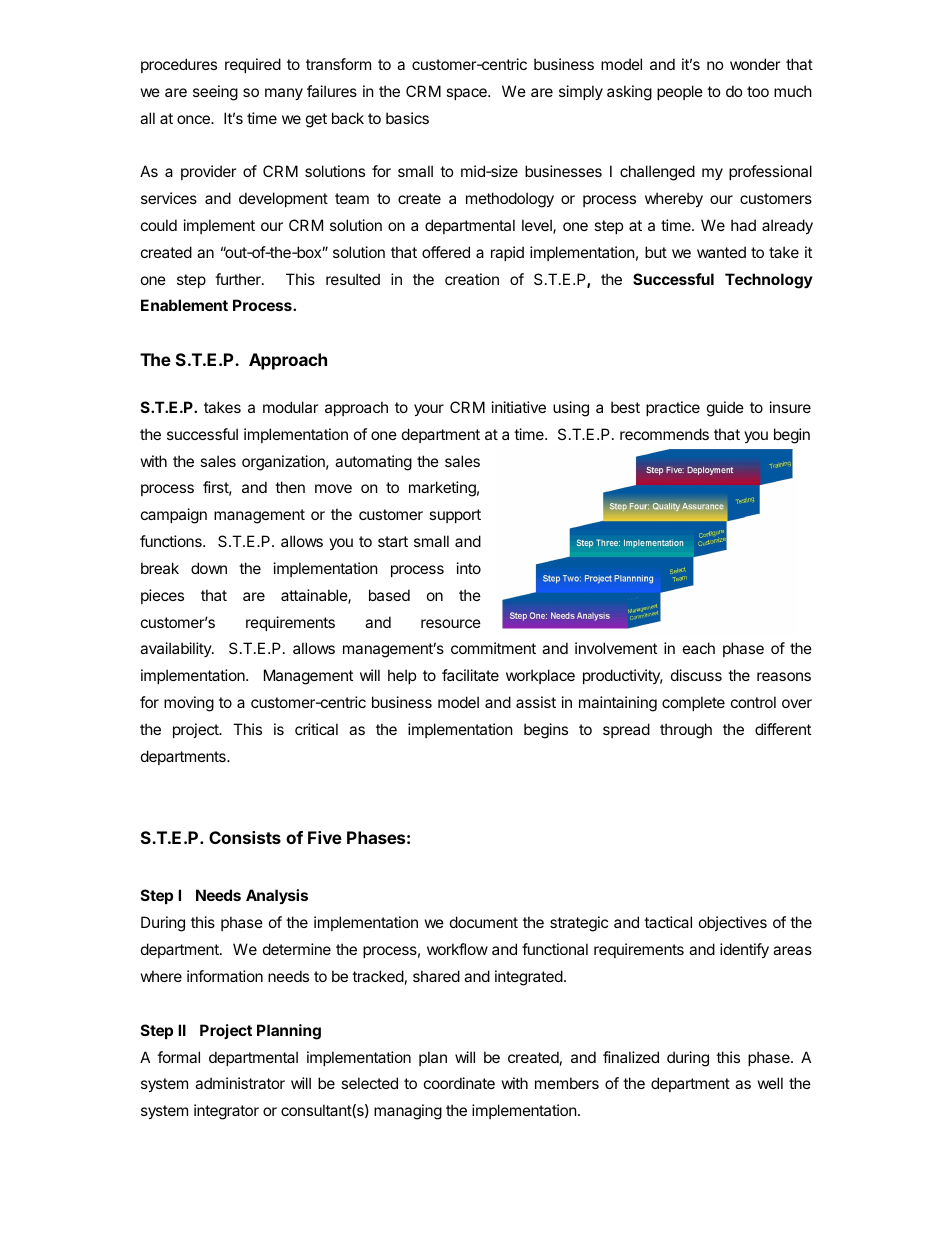 Image resolution: width=952 pixels, height=1233 pixels. Describe the element at coordinates (209, 568) in the screenshot. I see `down` at that location.
